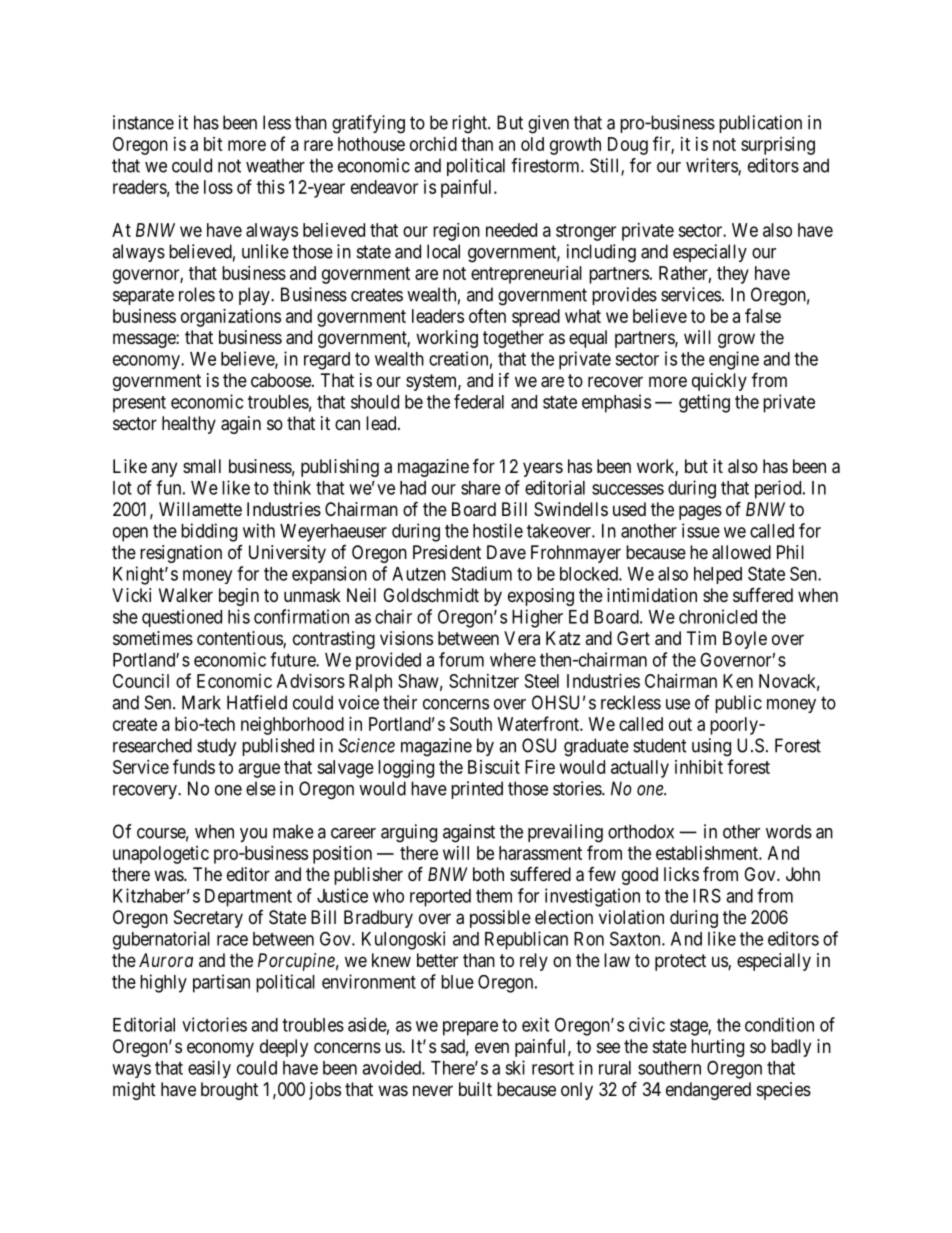  What do you see at coordinates (218, 187) in the document?
I see `loss` at bounding box center [218, 187].
